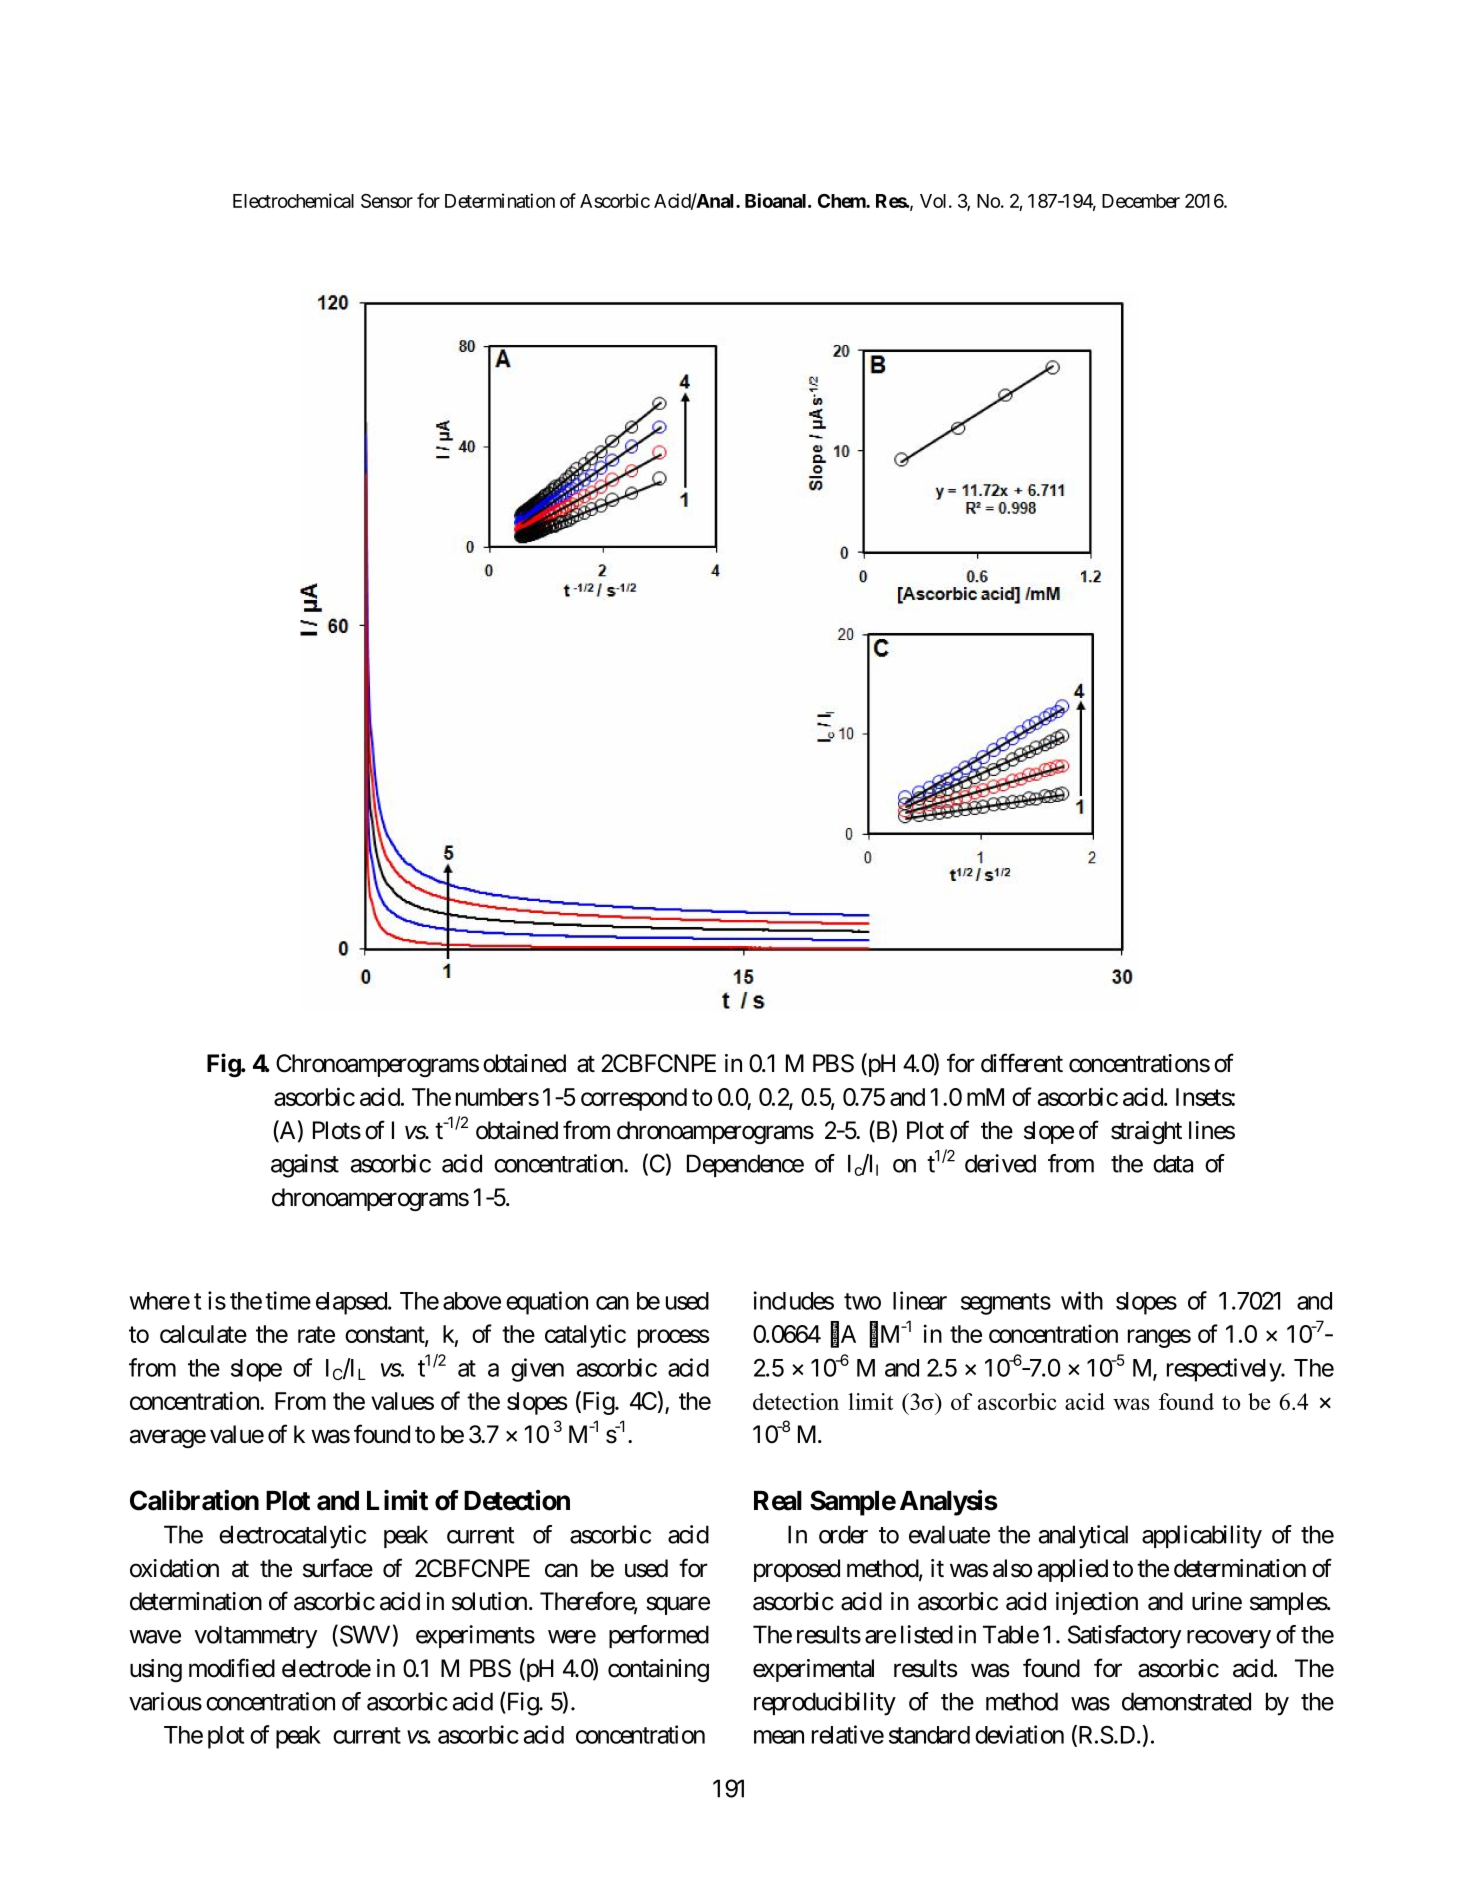  What do you see at coordinates (1022, 1063) in the screenshot?
I see `different` at bounding box center [1022, 1063].
